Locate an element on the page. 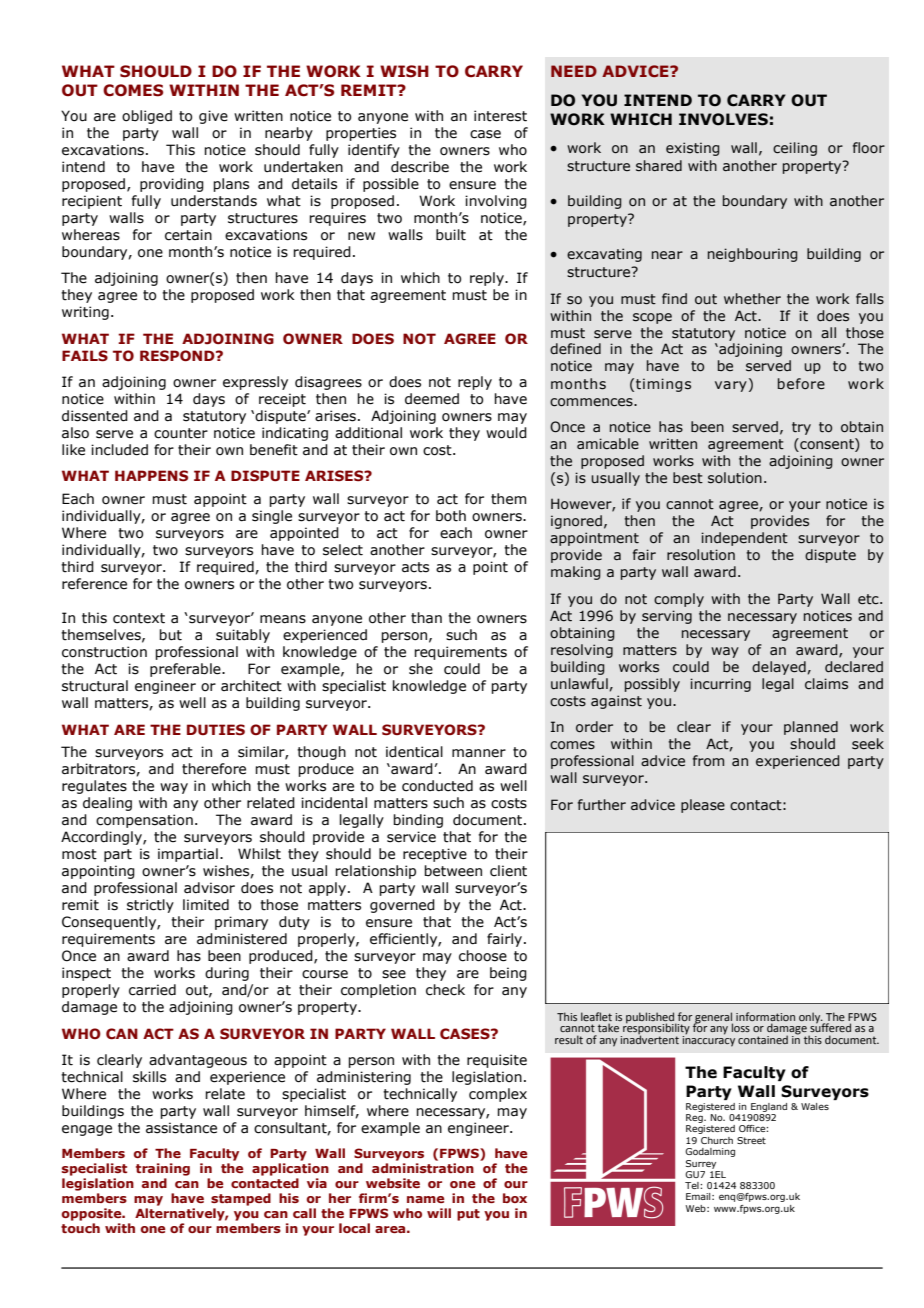 This image has height=1308, width=924. than is located at coordinates (426, 618).
